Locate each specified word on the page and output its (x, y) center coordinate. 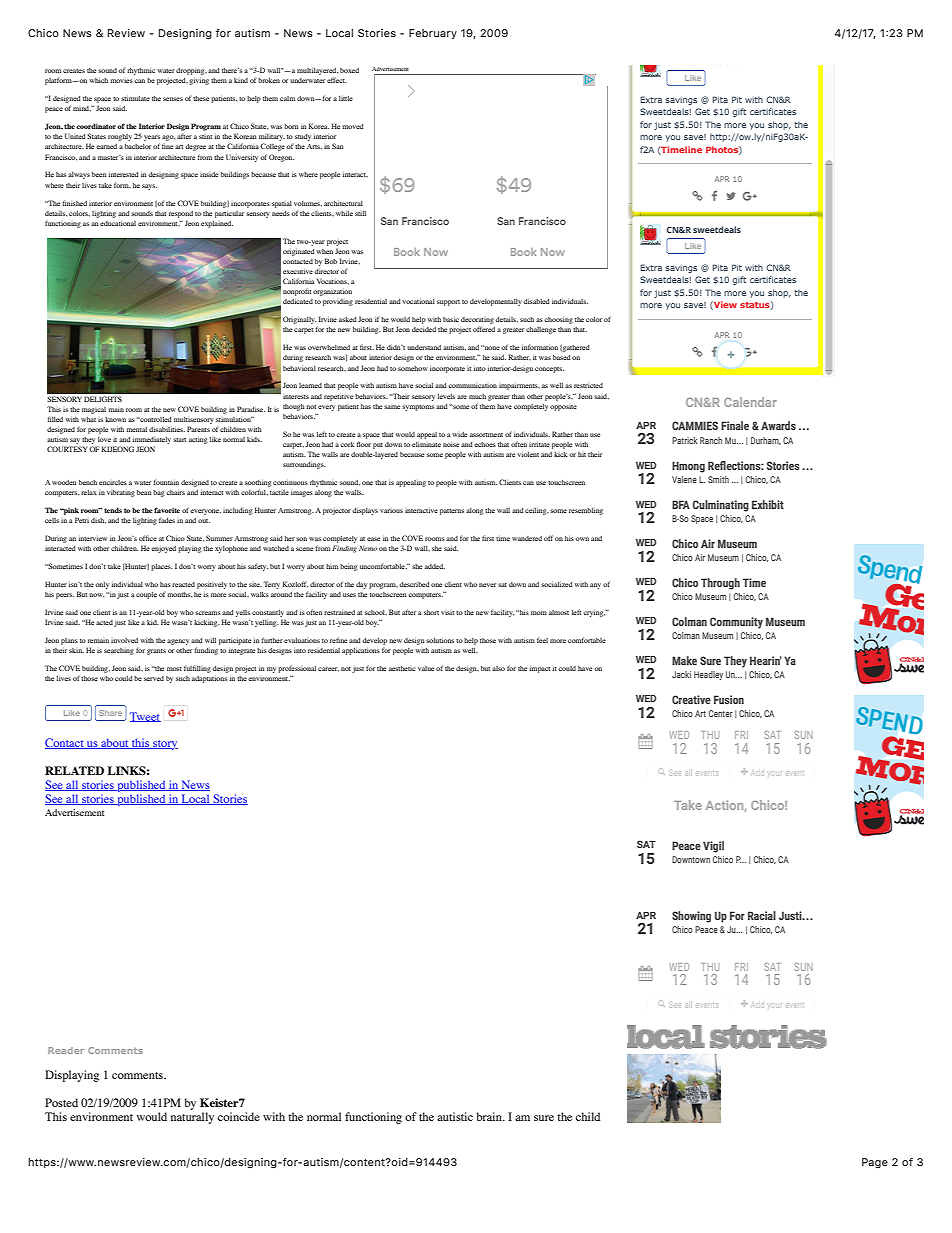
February (433, 34)
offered (484, 329)
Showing (691, 917)
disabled (536, 301)
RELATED (74, 770)
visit (447, 613)
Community (736, 623)
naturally (192, 1118)
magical (94, 410)
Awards (778, 425)
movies (121, 81)
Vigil (713, 847)
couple (146, 595)
